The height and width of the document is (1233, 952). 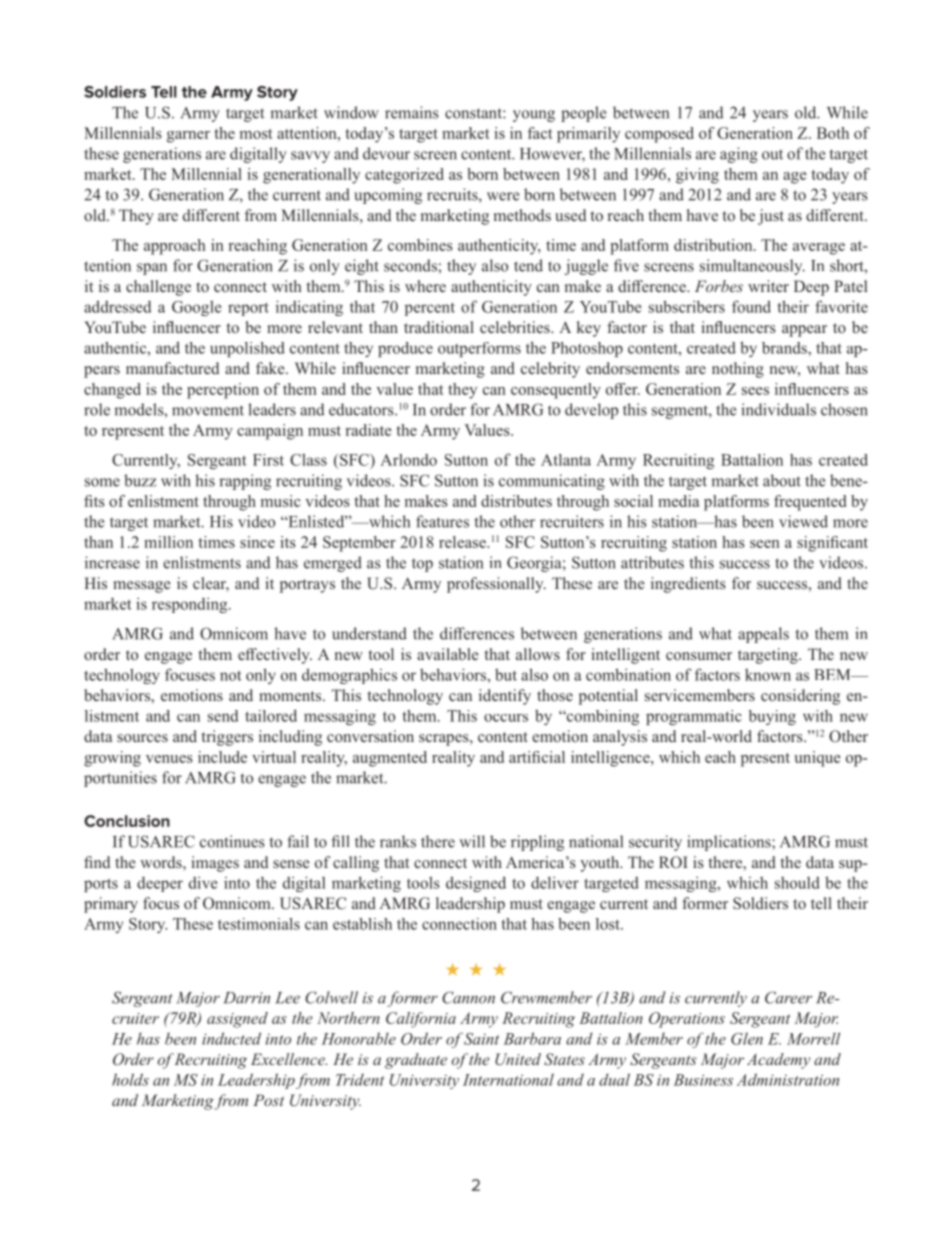 What do you see at coordinates (782, 480) in the document?
I see `about` at bounding box center [782, 480].
